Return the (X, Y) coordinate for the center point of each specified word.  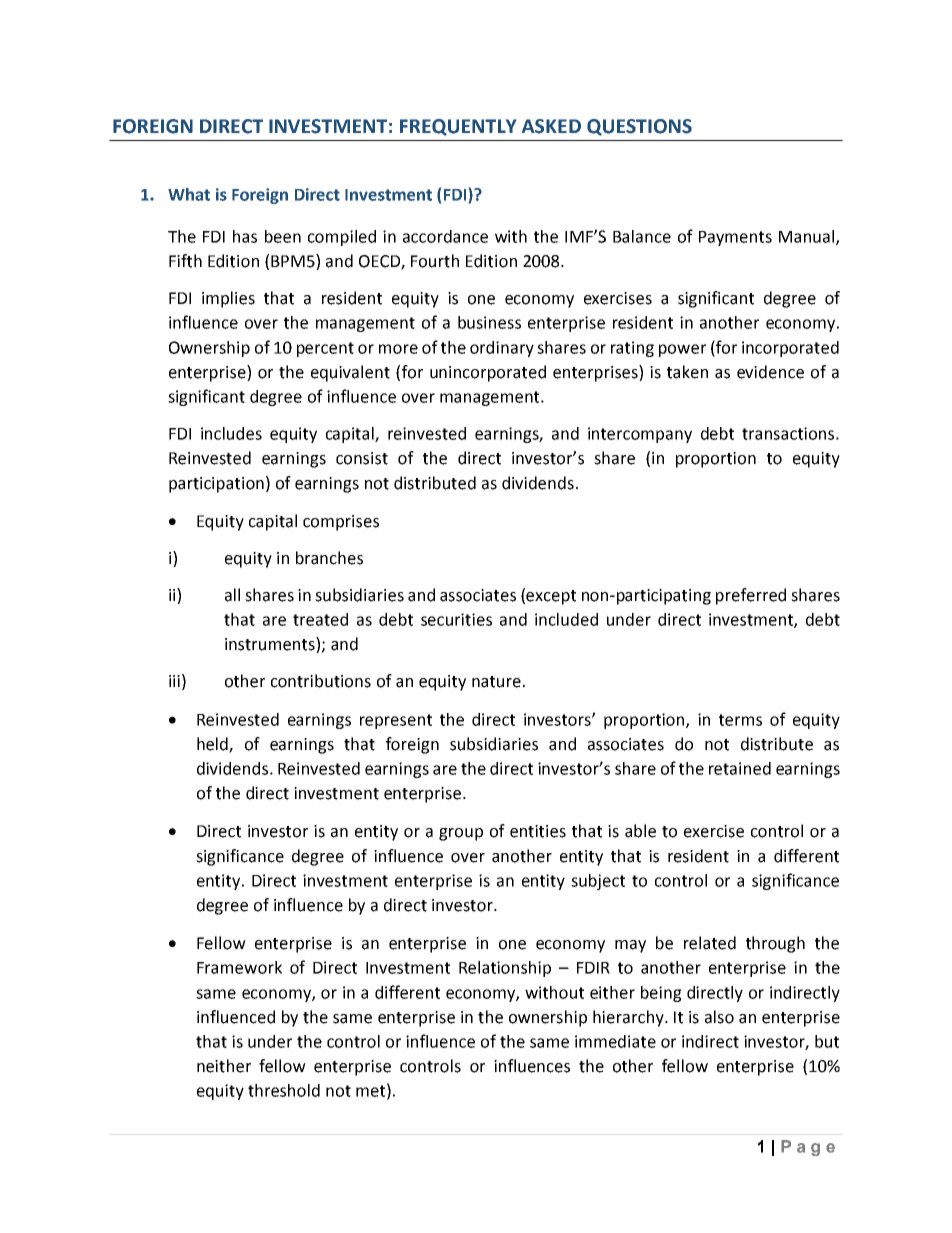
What (189, 194)
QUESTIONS (639, 127)
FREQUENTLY (458, 127)
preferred (751, 596)
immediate (615, 1041)
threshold (284, 1090)
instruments (271, 645)
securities (456, 619)
